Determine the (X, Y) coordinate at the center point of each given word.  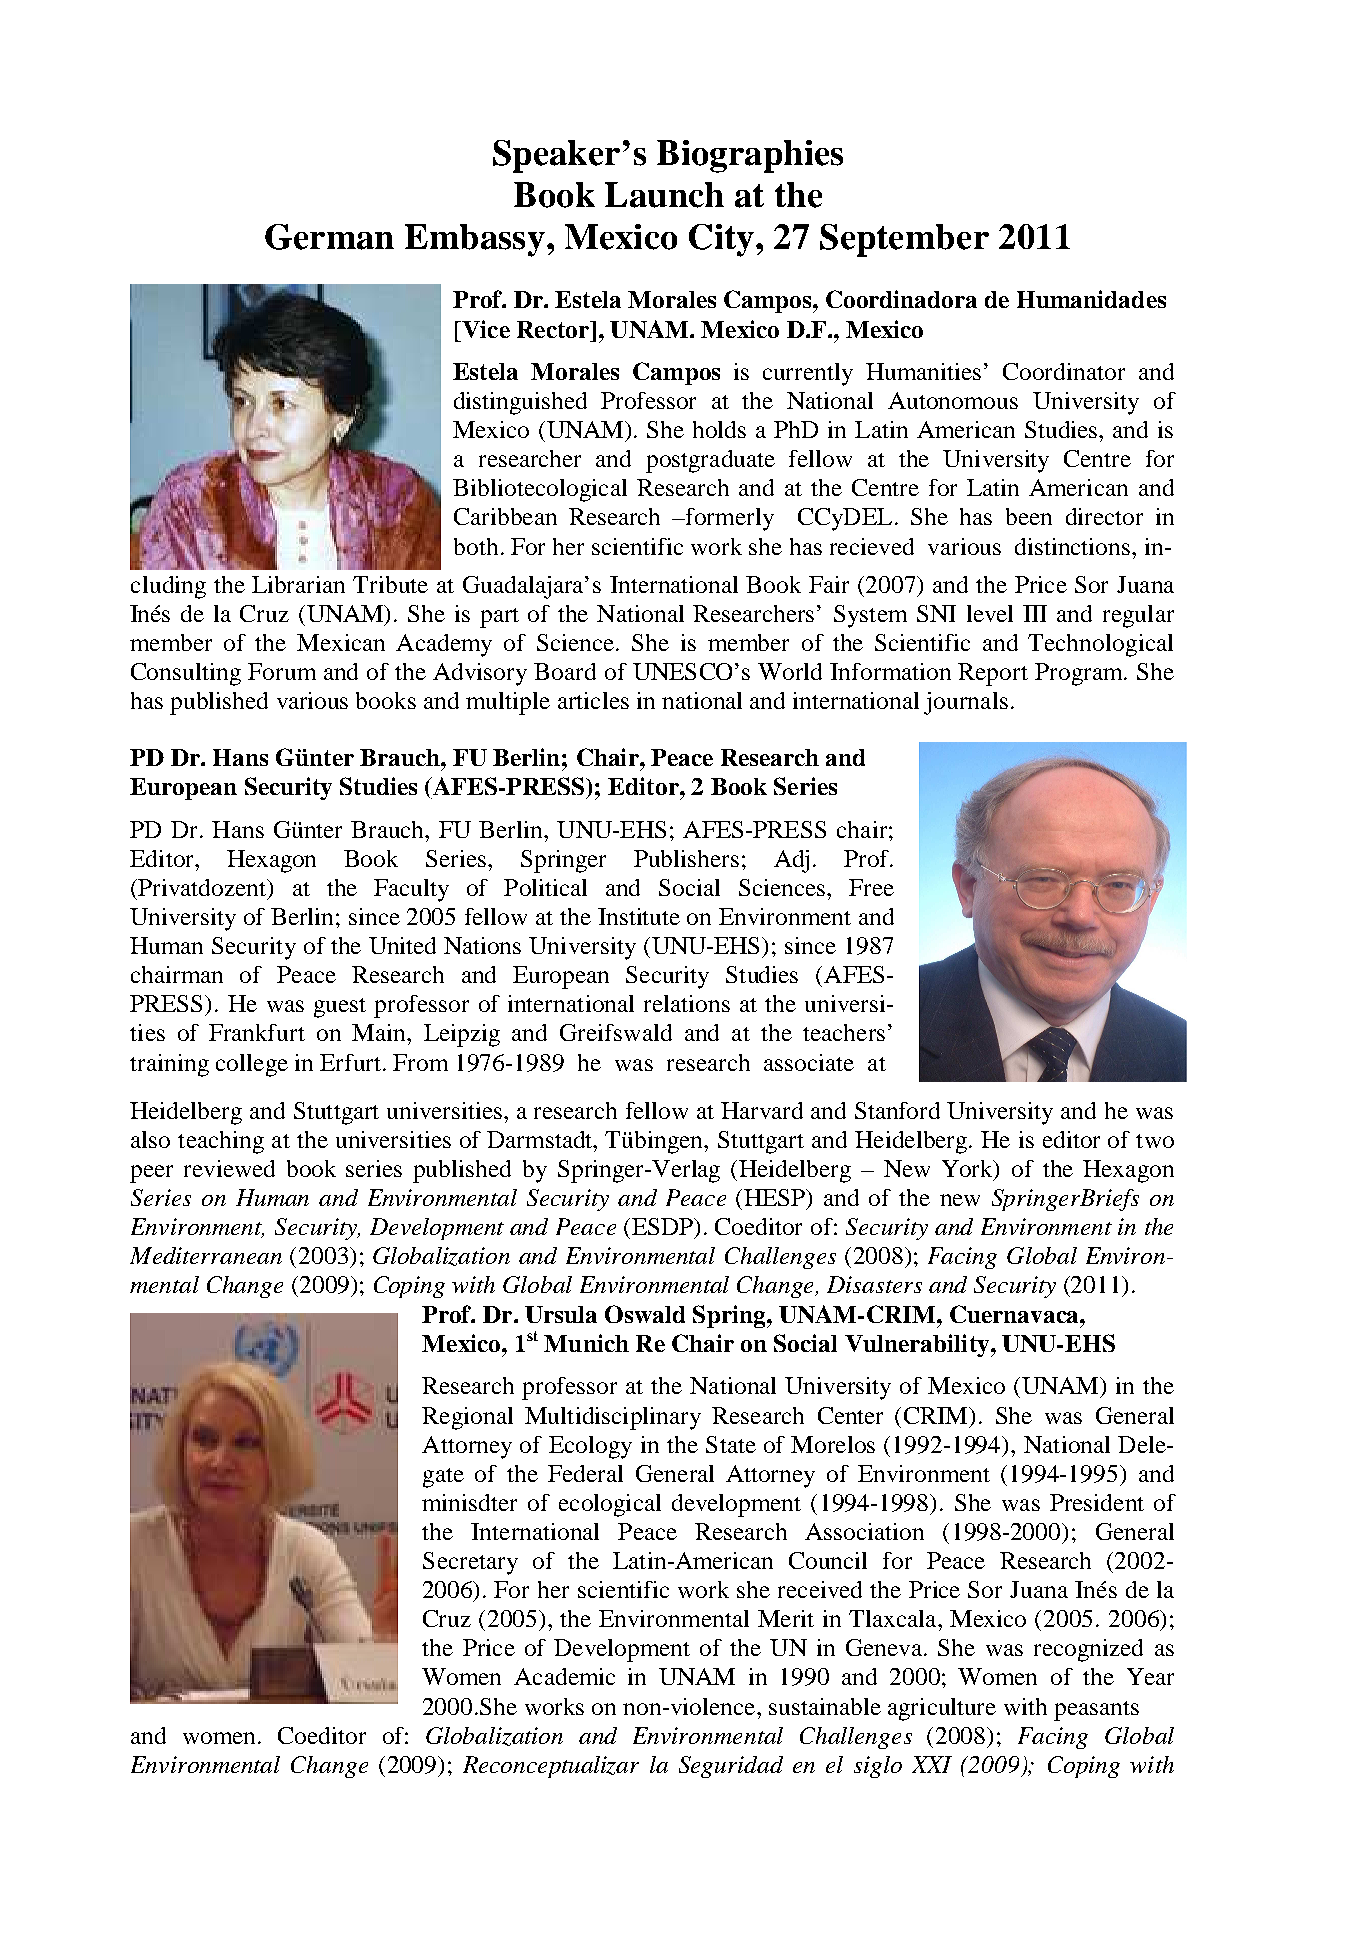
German (329, 237)
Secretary (470, 1563)
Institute (639, 916)
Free (871, 887)
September (904, 240)
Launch (664, 195)
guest (340, 1008)
